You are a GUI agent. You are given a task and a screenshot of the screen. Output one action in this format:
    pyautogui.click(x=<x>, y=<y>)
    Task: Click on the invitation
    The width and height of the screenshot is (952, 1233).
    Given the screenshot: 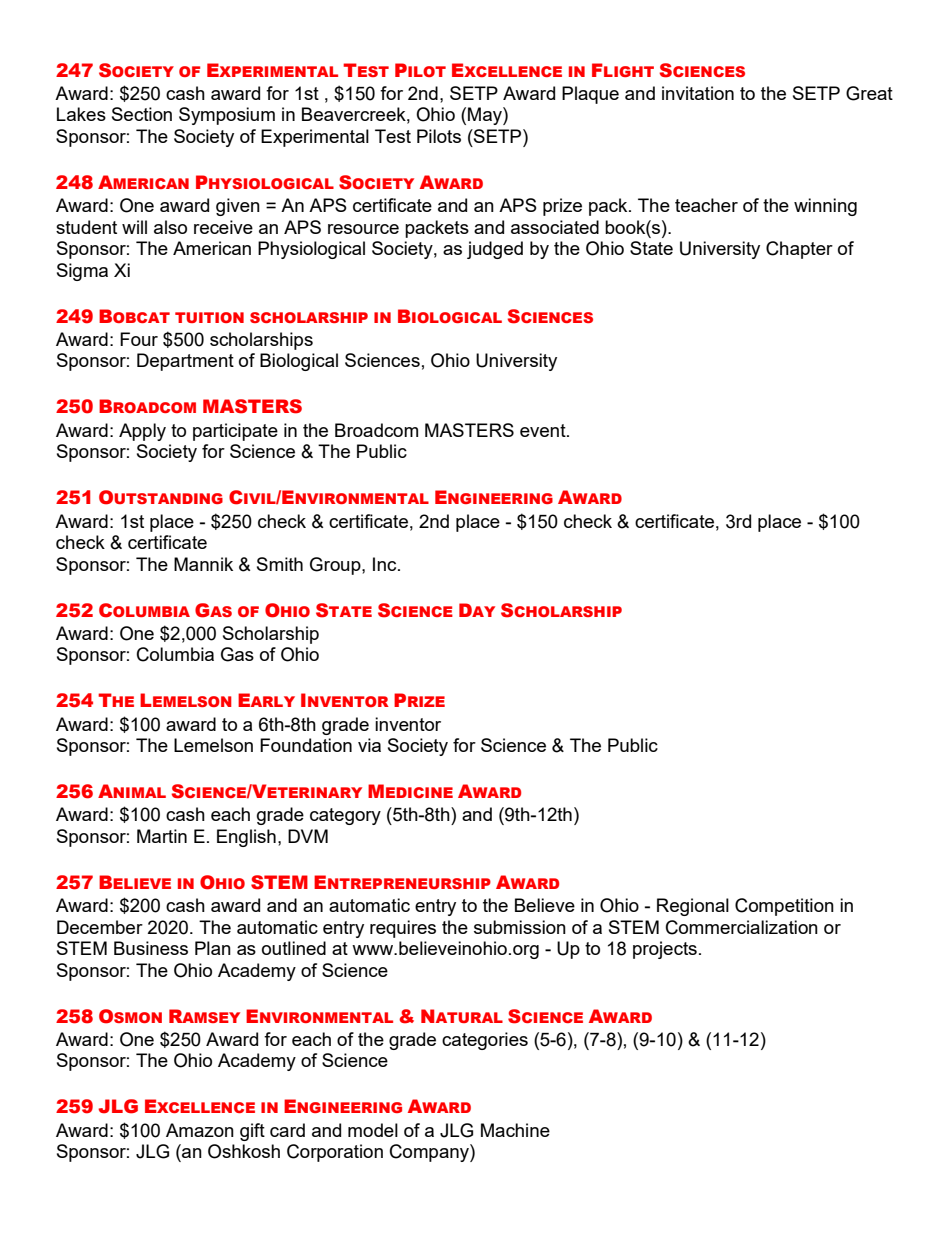 What is the action you would take?
    pyautogui.click(x=698, y=93)
